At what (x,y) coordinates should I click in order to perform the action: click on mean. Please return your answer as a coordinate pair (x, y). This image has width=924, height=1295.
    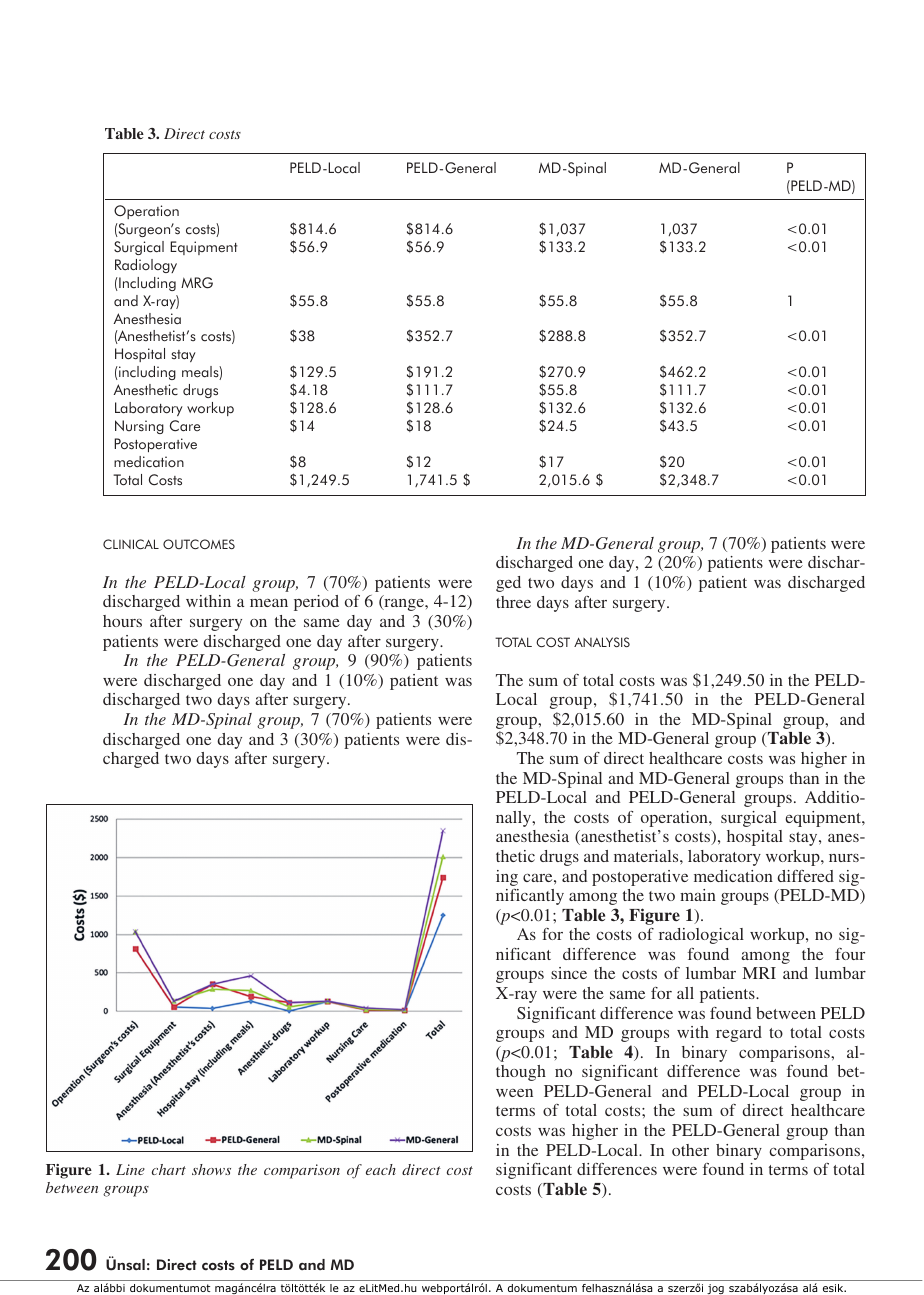
    Looking at the image, I should click on (269, 603).
